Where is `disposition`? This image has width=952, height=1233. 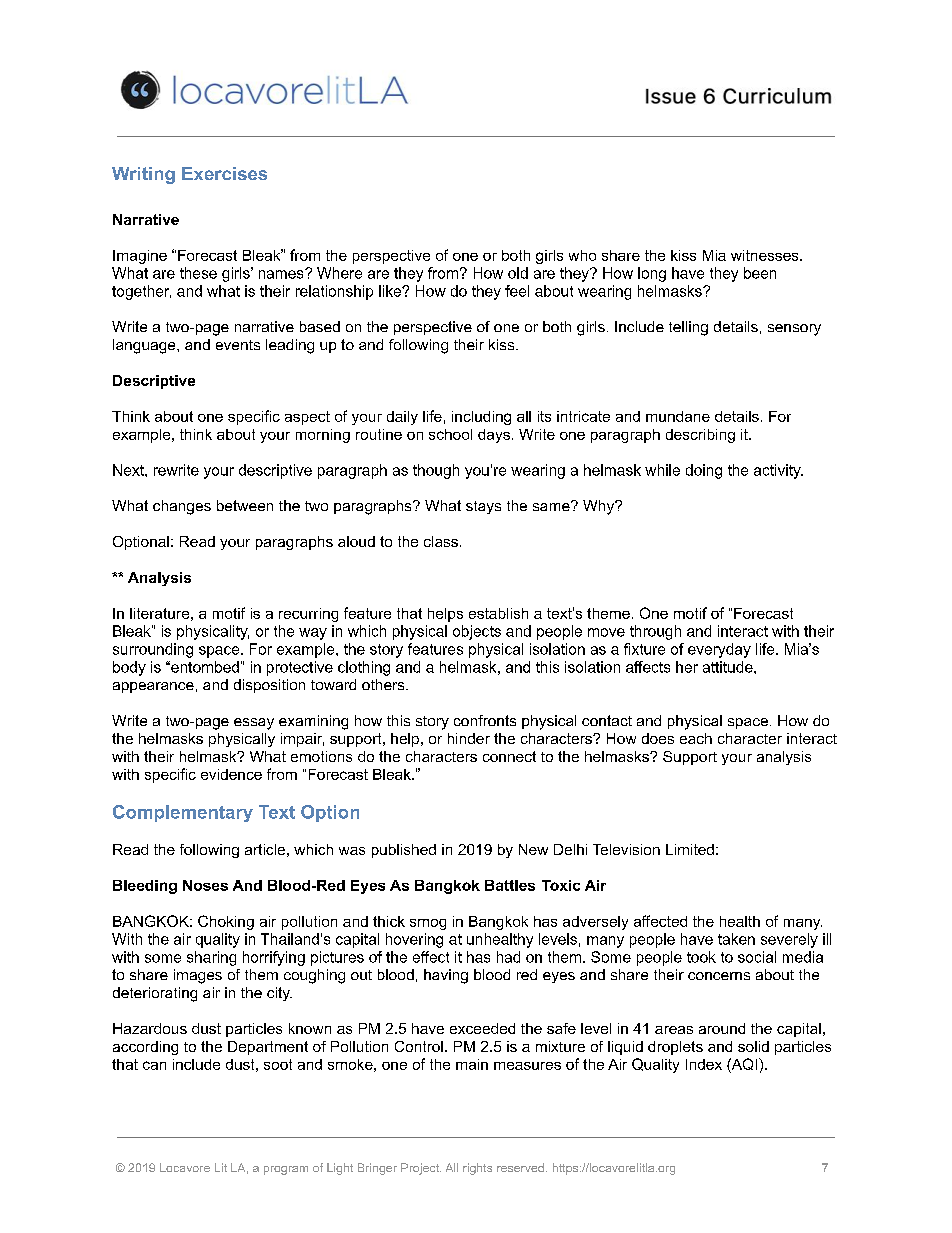
disposition is located at coordinates (269, 686).
